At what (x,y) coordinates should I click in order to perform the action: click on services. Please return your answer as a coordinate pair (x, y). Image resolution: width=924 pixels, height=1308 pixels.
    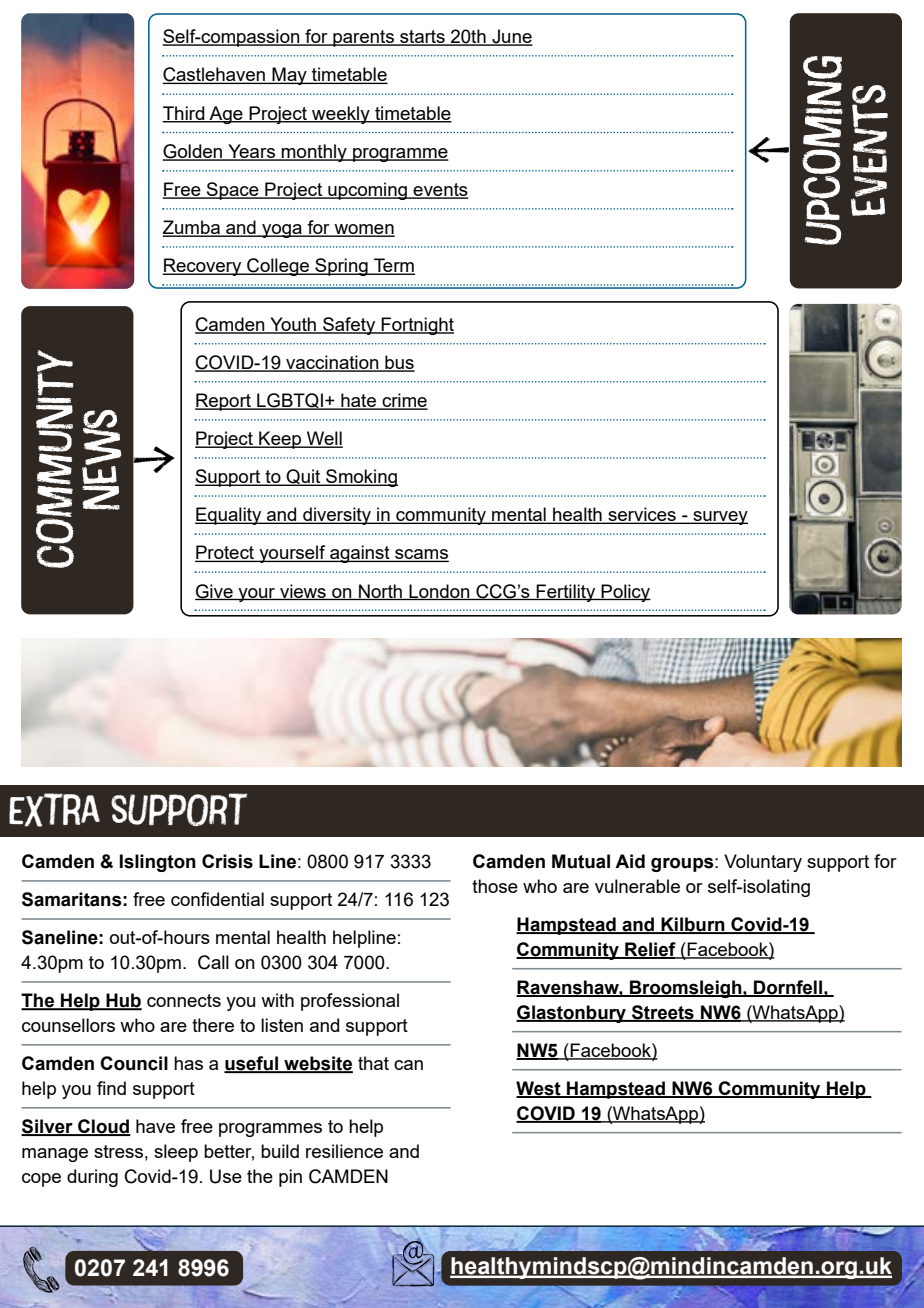
    Looking at the image, I should click on (642, 515).
